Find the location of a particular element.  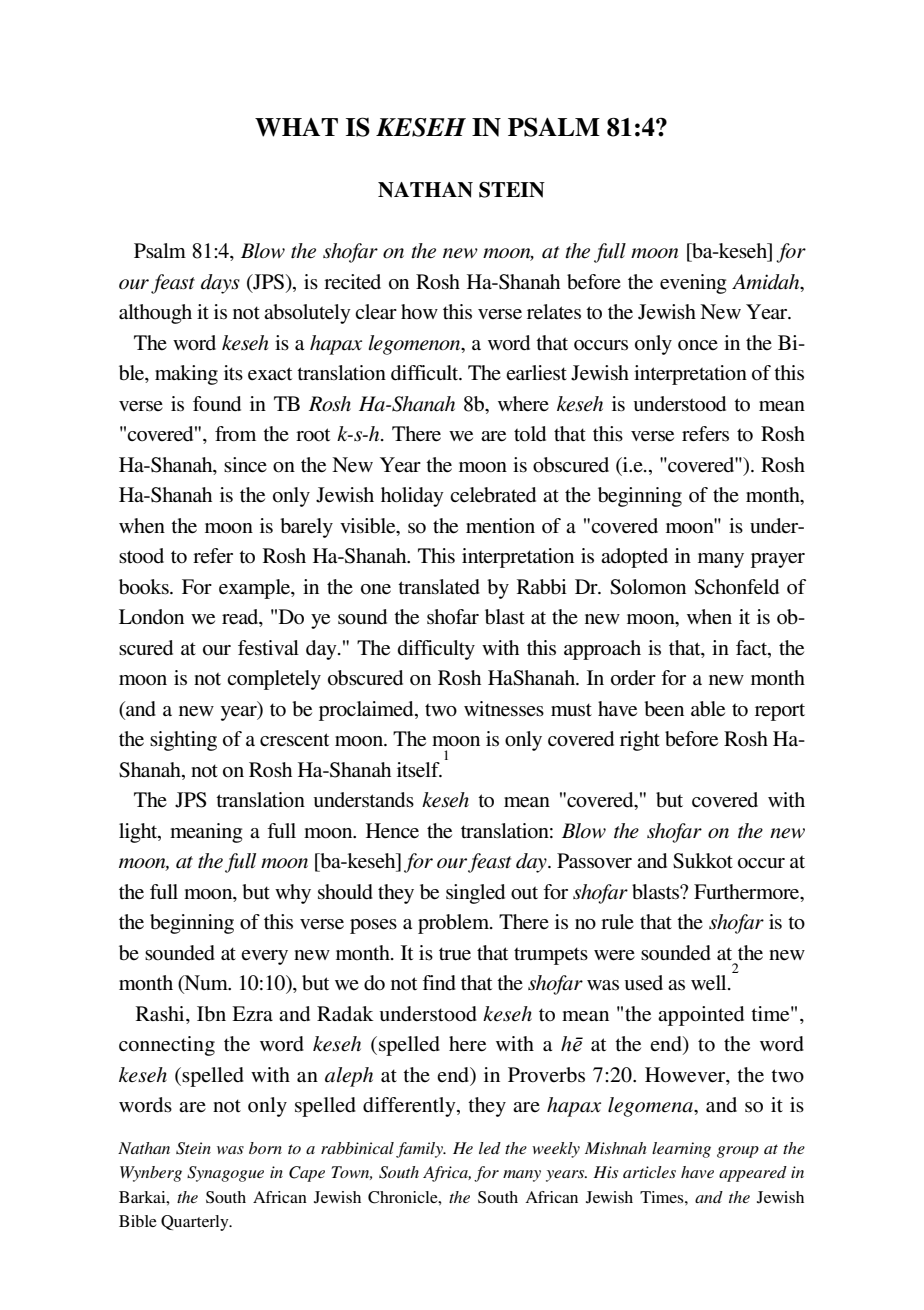

recited is located at coordinates (352, 281).
